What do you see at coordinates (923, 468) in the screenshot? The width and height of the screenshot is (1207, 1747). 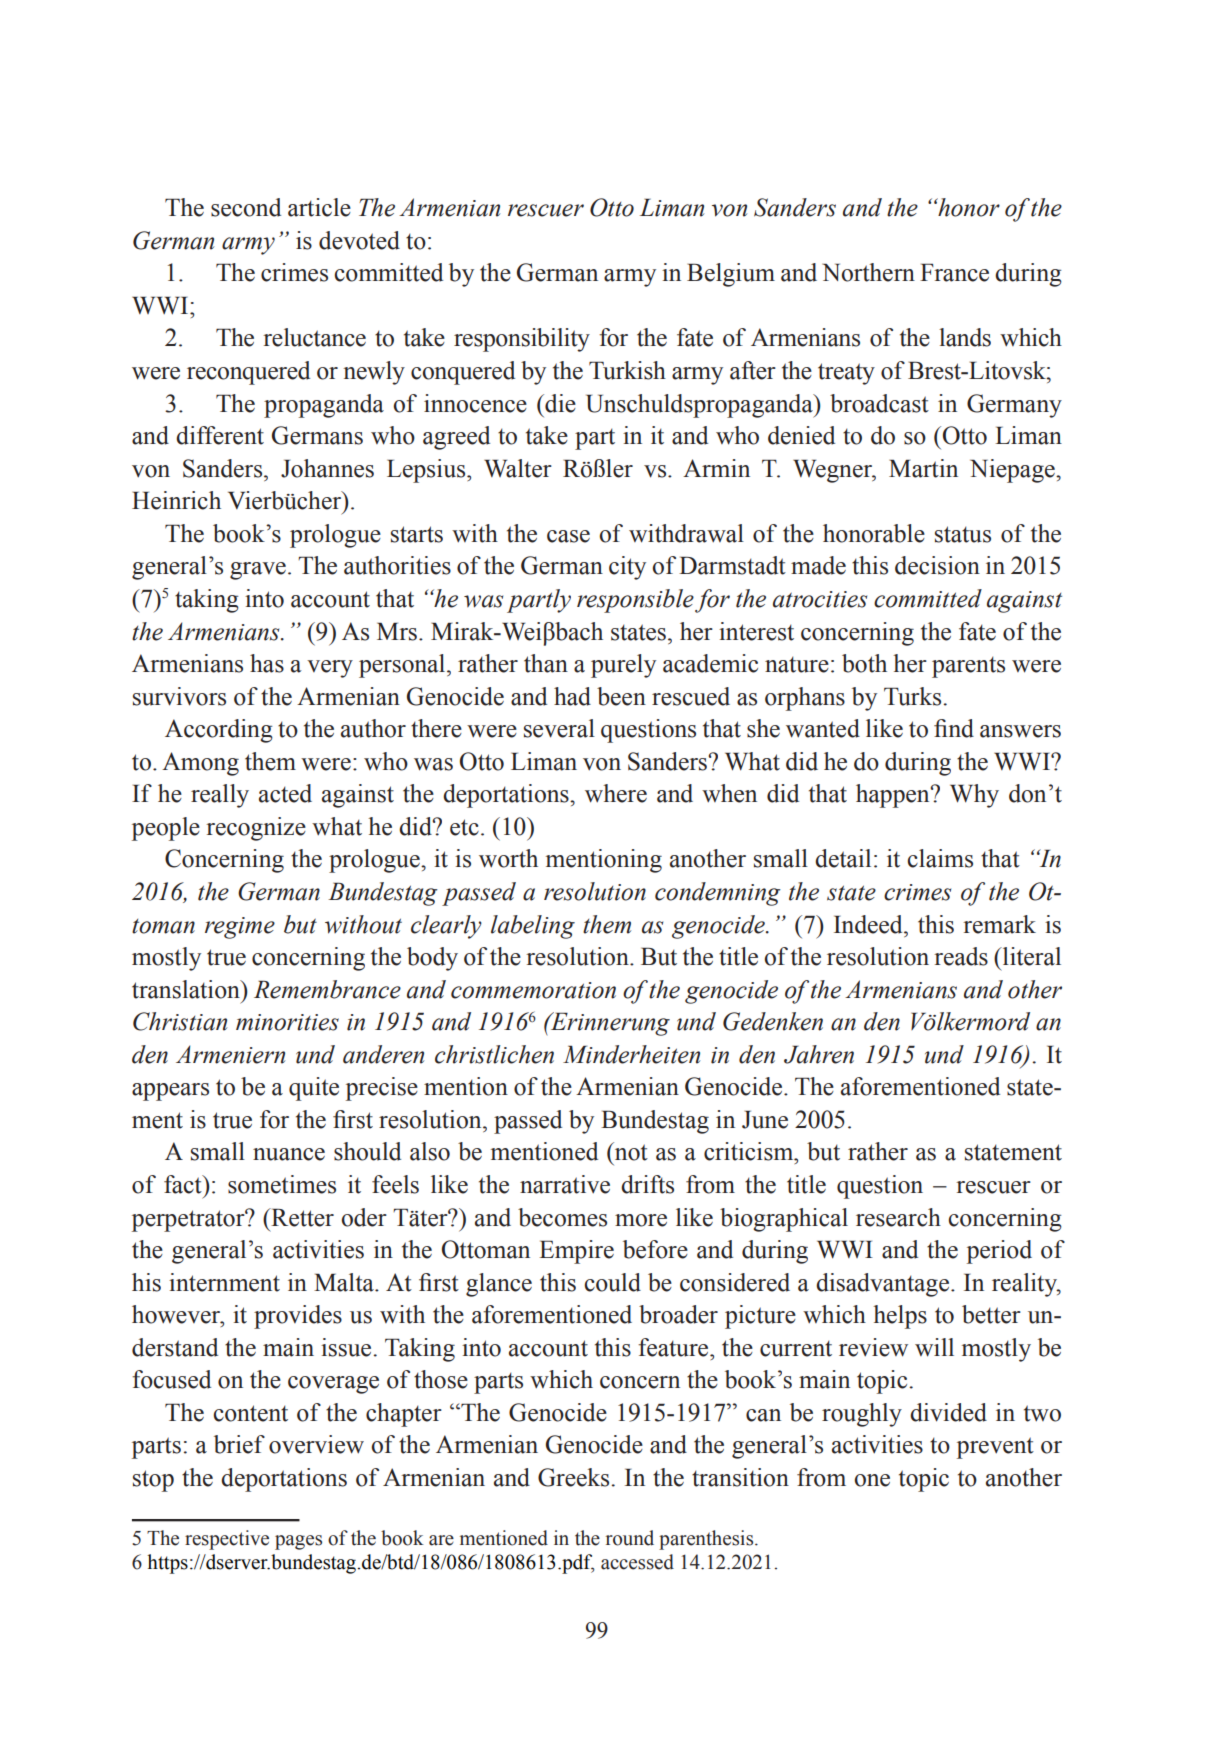 I see `Martin` at bounding box center [923, 468].
